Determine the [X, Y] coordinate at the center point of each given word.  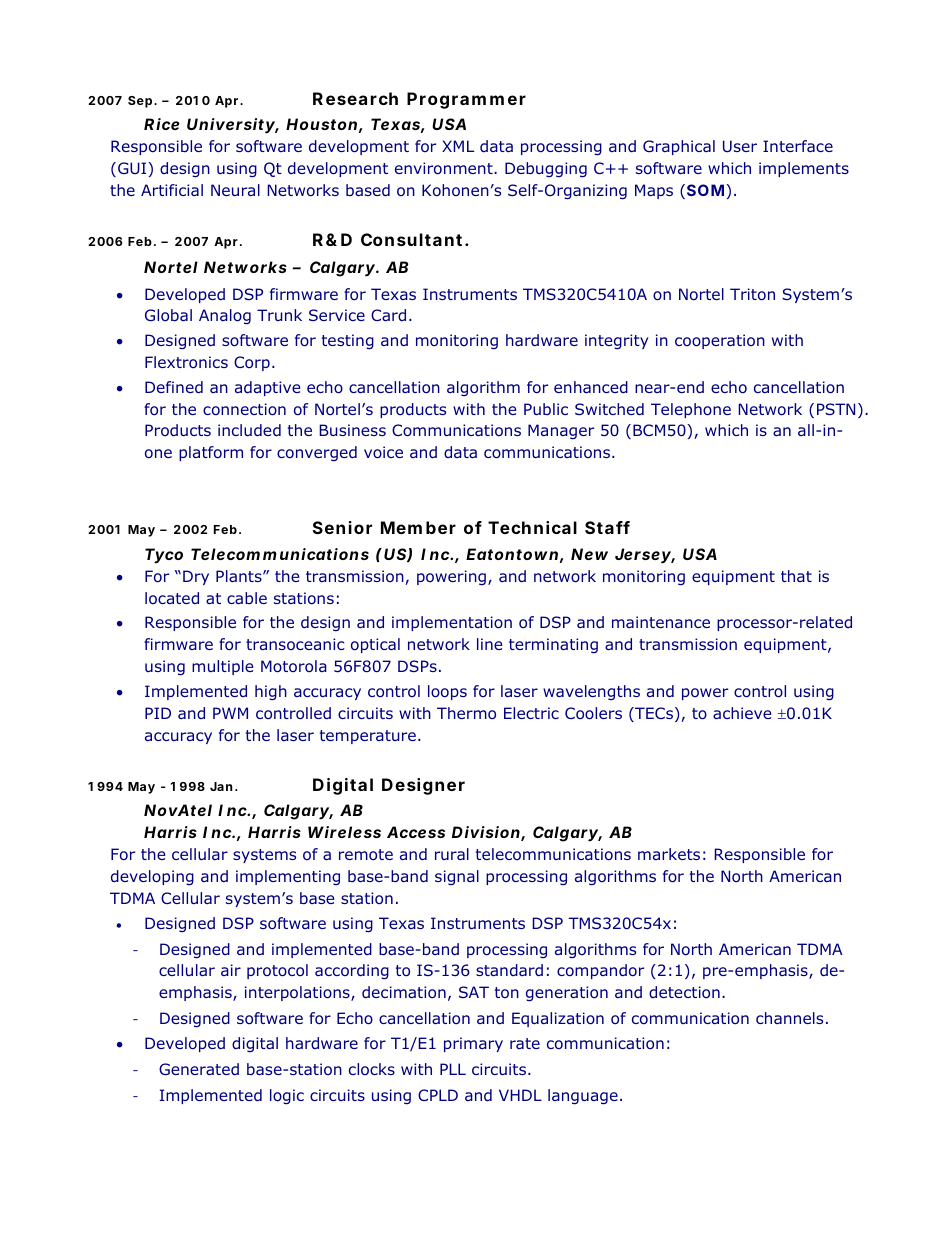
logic [287, 1096]
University [233, 126]
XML [458, 146]
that [796, 576]
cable [247, 598]
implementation [452, 623]
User [740, 146]
